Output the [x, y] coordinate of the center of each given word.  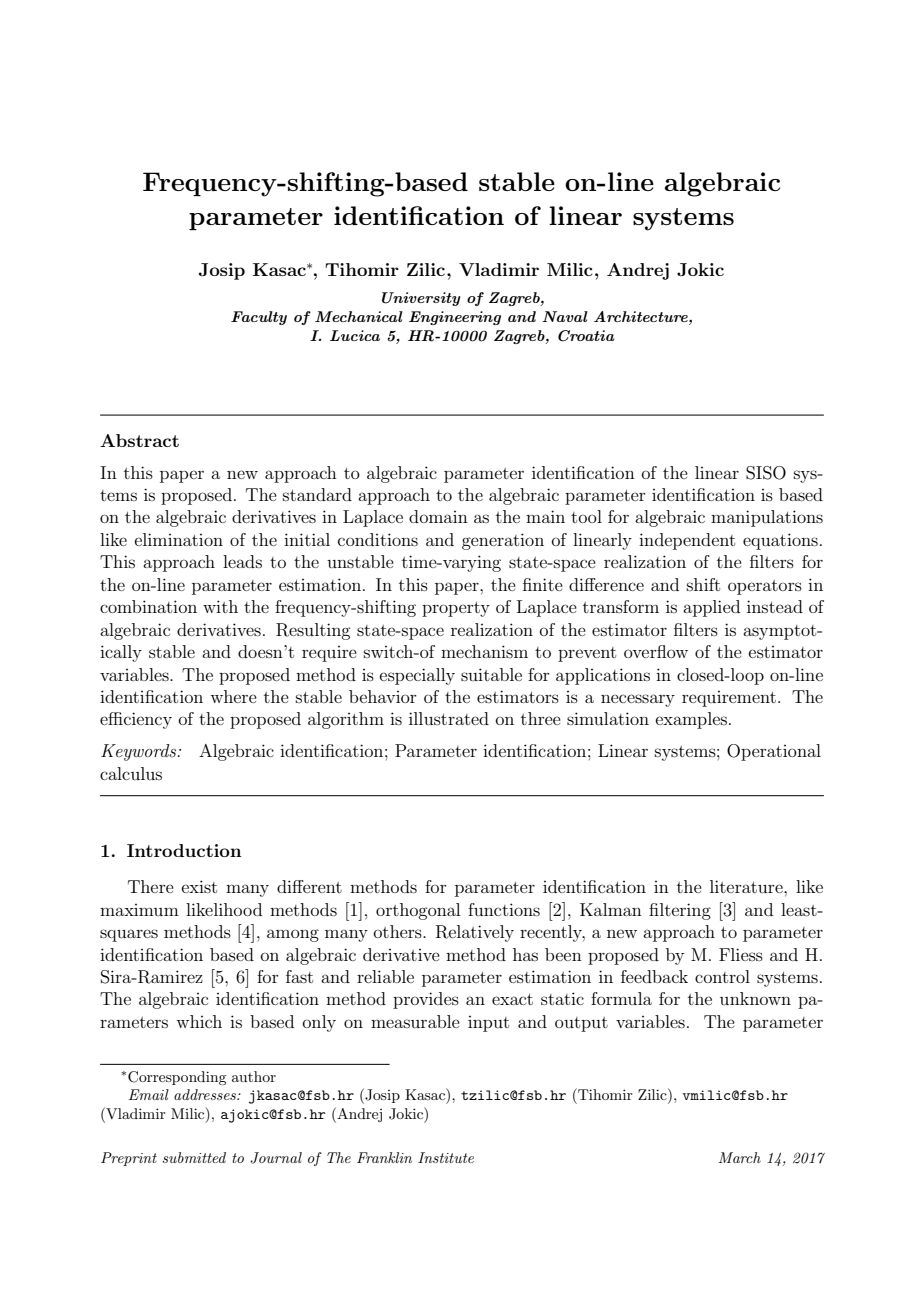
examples [693, 720]
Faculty [259, 318]
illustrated [449, 718]
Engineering [455, 318]
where [233, 696]
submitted [194, 1157]
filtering [680, 911]
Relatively [475, 933]
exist [199, 886]
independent [687, 541]
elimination [179, 539]
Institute [446, 1157]
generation [503, 541]
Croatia [586, 336]
